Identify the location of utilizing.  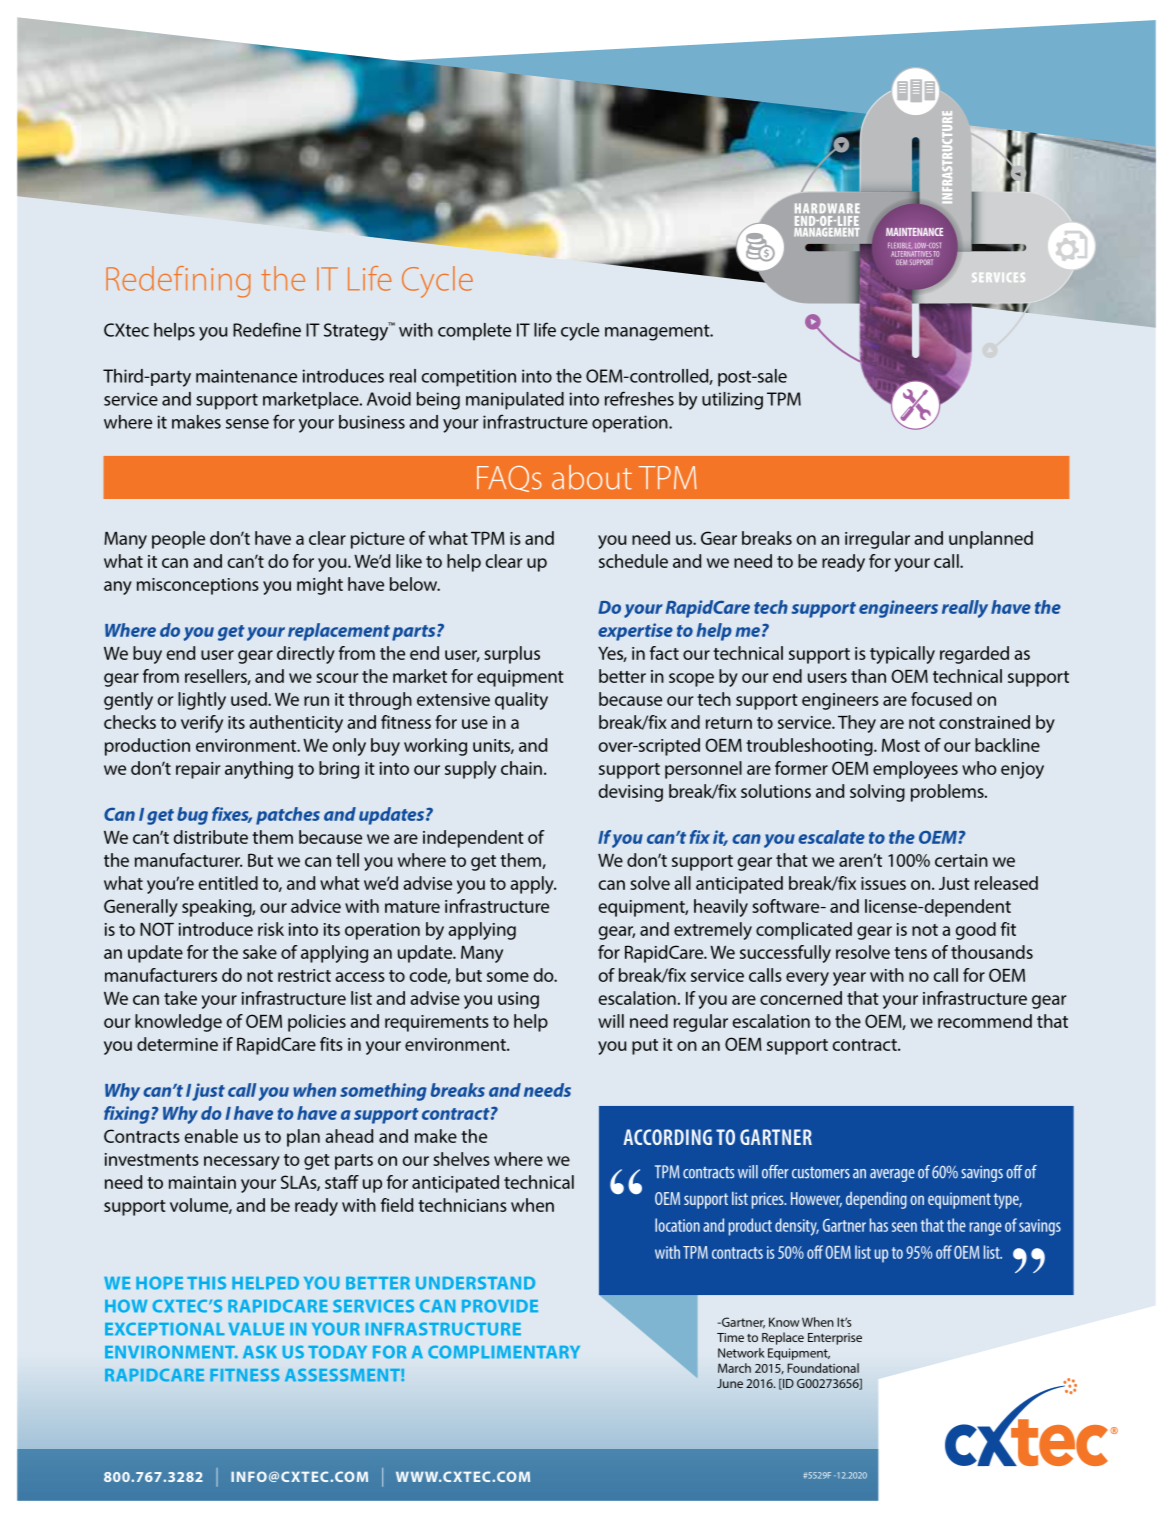
(732, 401).
